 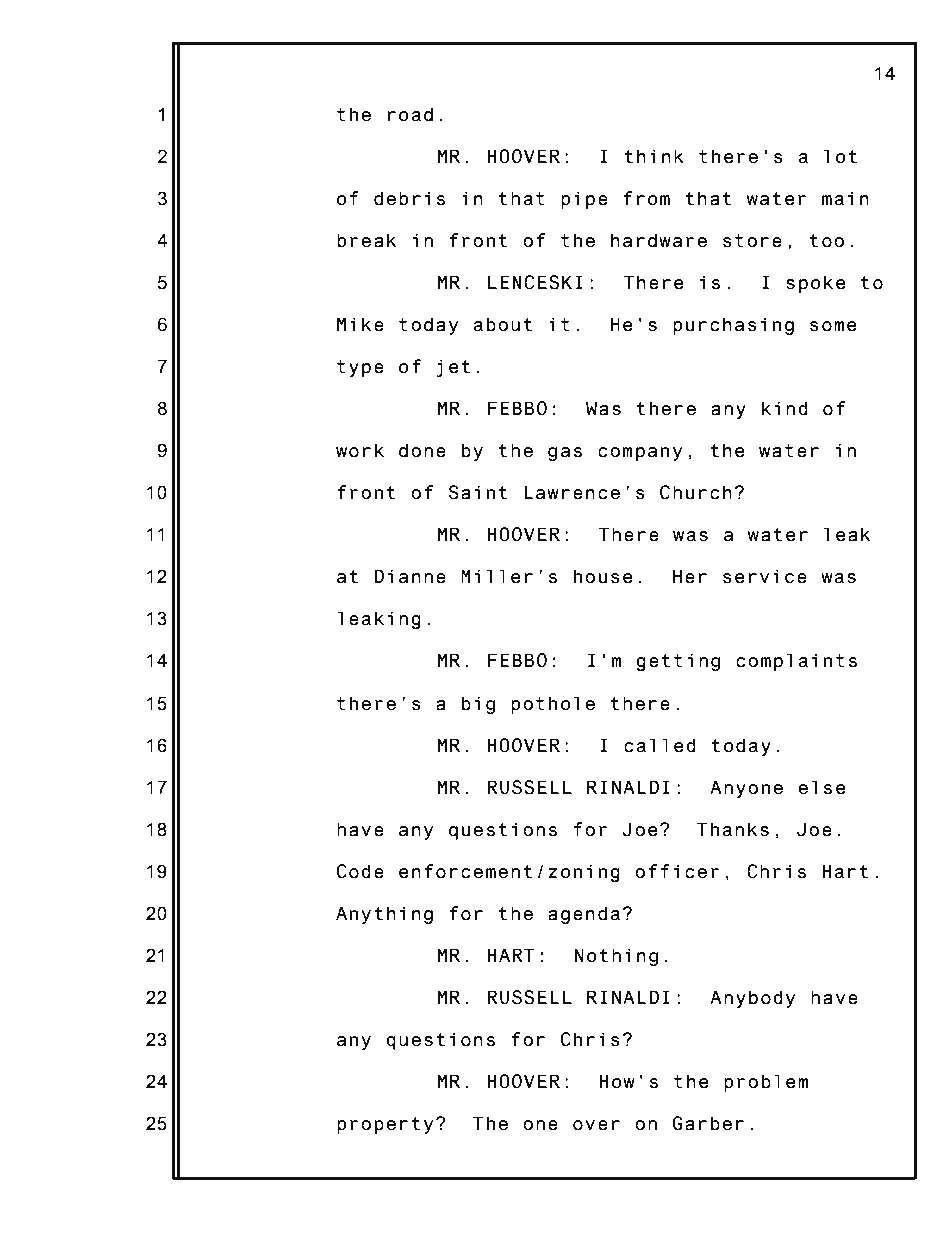 What do you see at coordinates (785, 408) in the screenshot?
I see `kind` at bounding box center [785, 408].
